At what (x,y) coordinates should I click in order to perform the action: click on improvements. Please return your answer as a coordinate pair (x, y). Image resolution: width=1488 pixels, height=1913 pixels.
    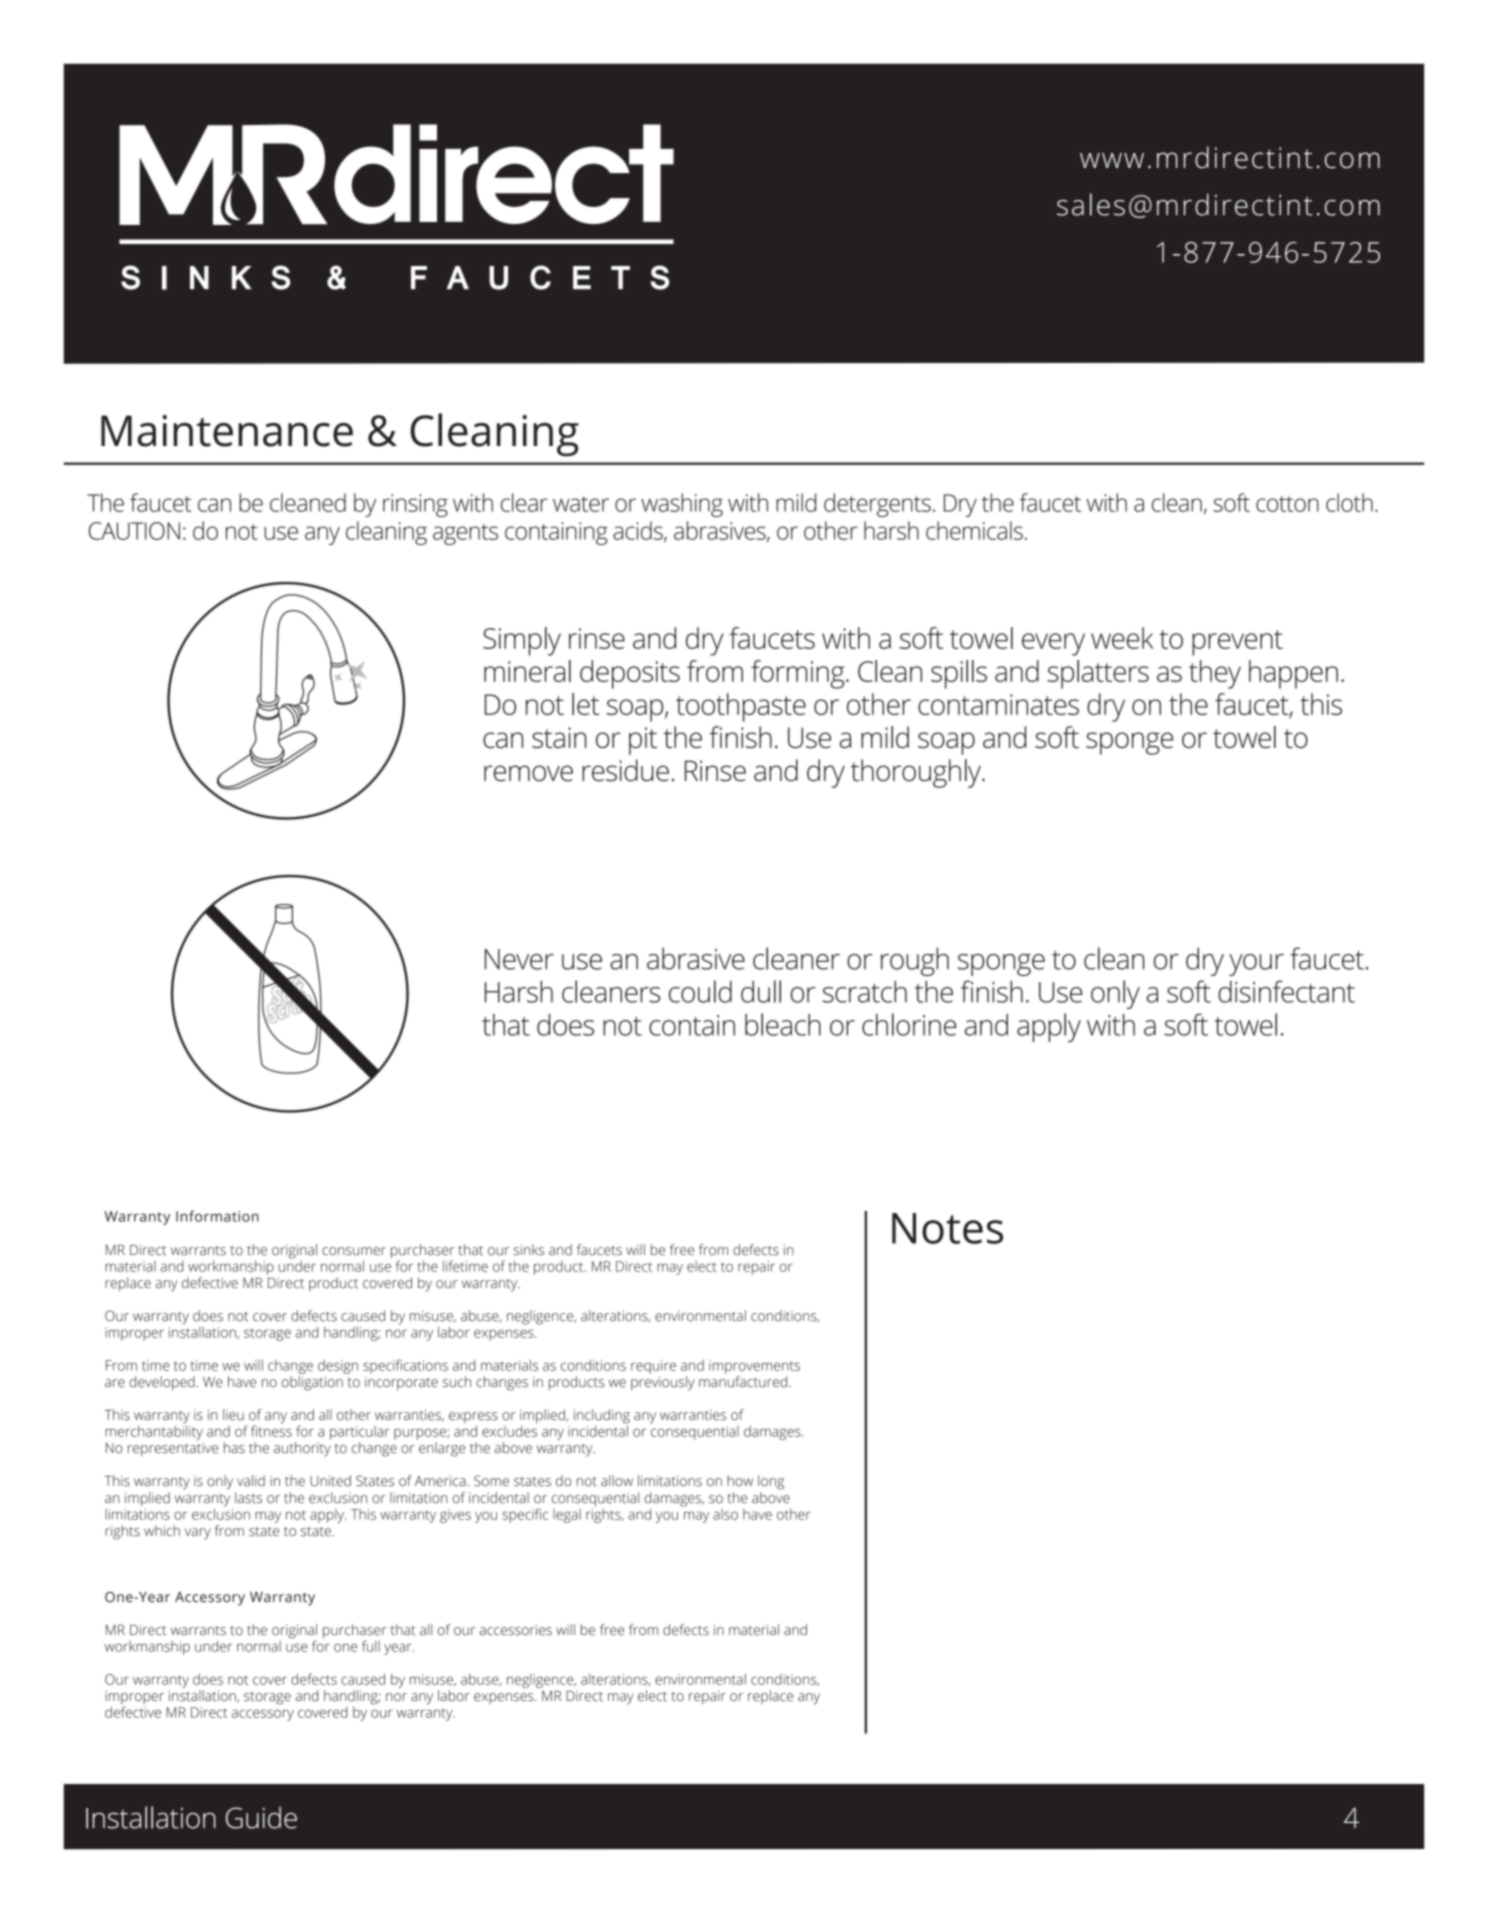
    Looking at the image, I should click on (754, 1367).
